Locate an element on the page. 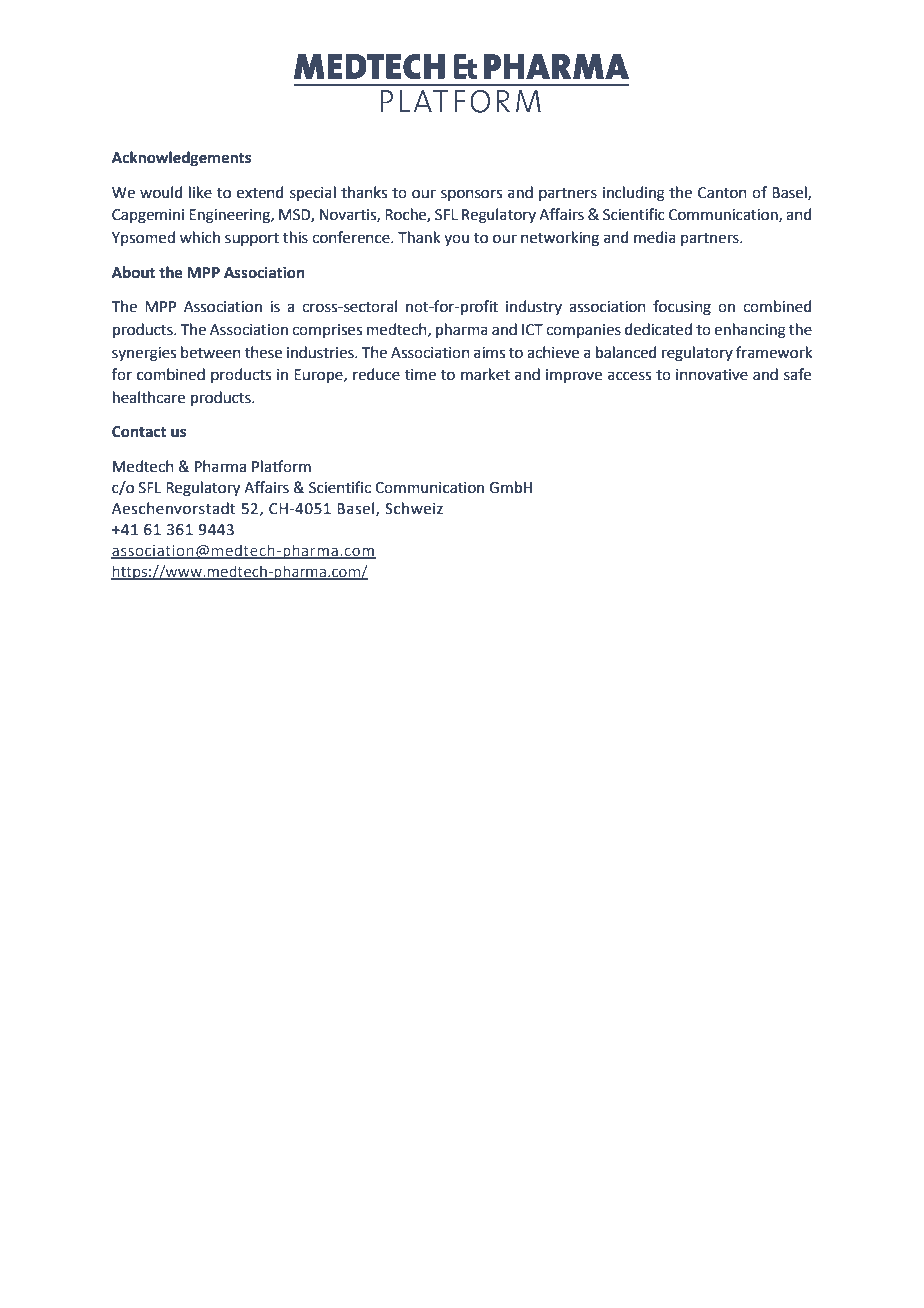 This page has width=924, height=1308. industry is located at coordinates (534, 307).
